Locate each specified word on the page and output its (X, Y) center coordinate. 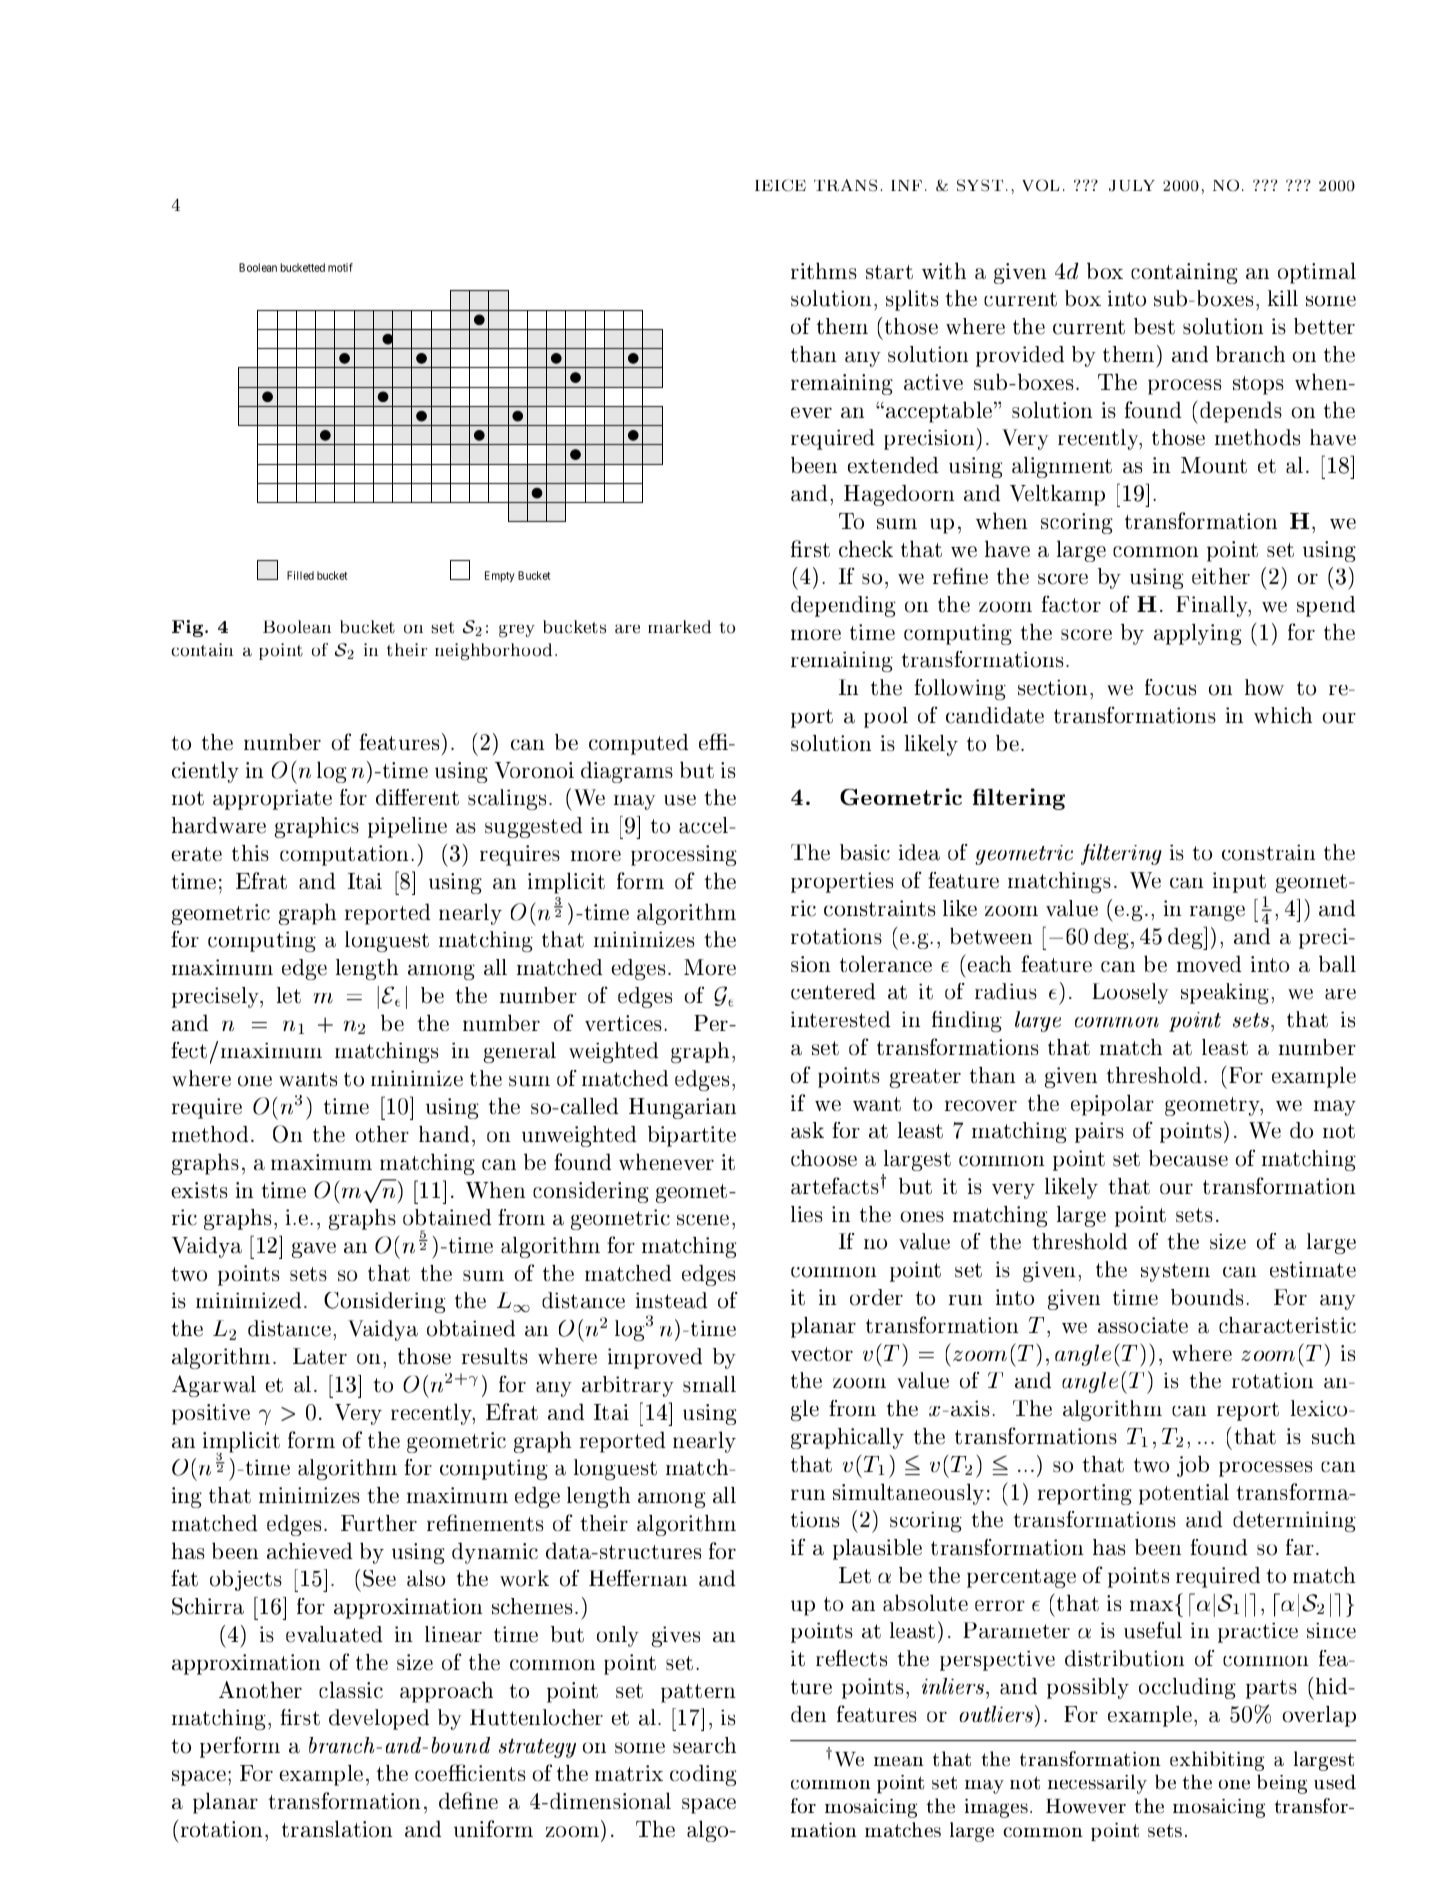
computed (638, 744)
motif (340, 267)
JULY (1132, 185)
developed (379, 1719)
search (704, 1745)
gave (314, 1250)
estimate (1313, 1270)
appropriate (272, 800)
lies (806, 1214)
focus (1170, 687)
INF (906, 185)
